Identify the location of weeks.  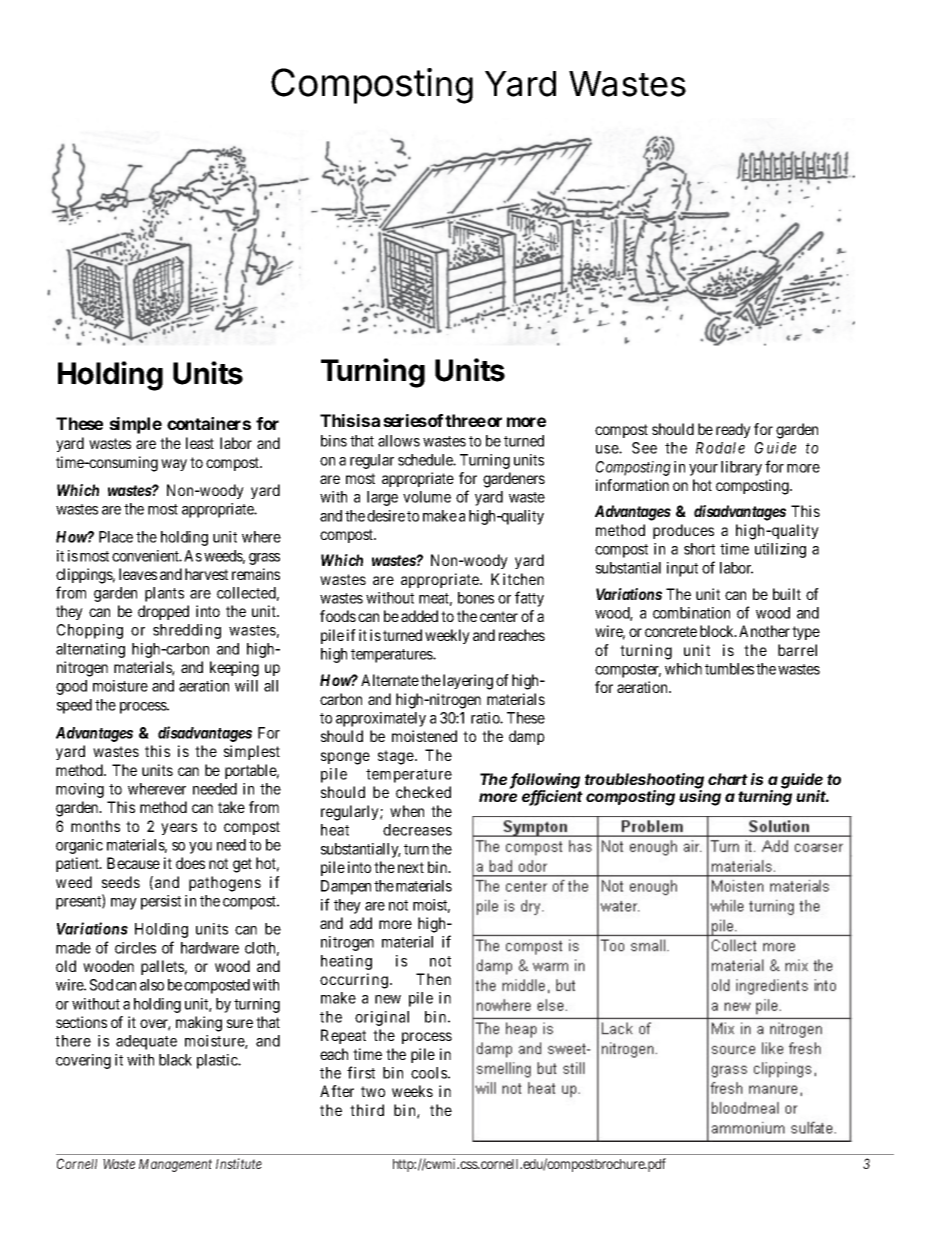
(412, 1091).
